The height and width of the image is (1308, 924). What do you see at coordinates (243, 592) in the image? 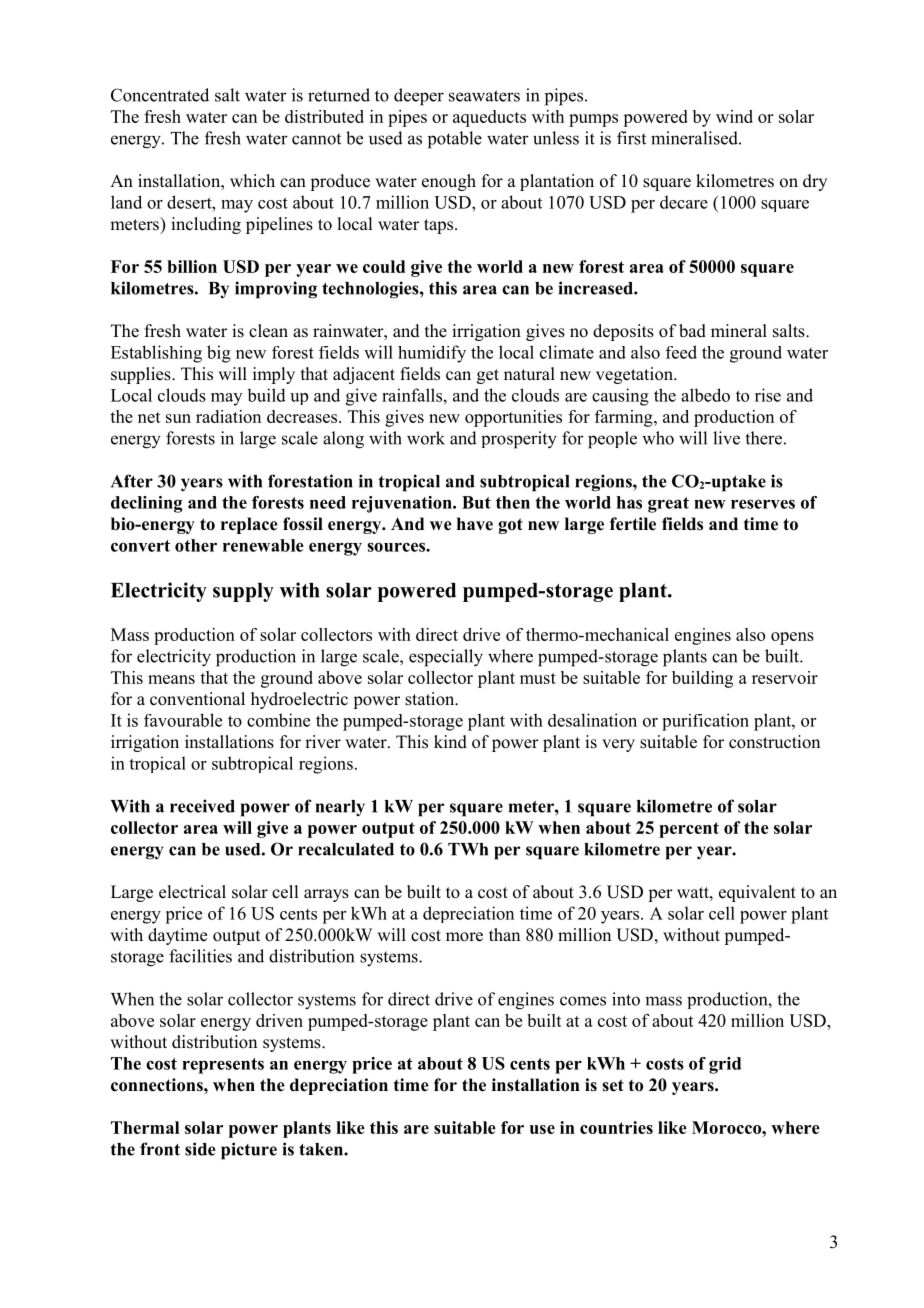
I see `supply` at bounding box center [243, 592].
